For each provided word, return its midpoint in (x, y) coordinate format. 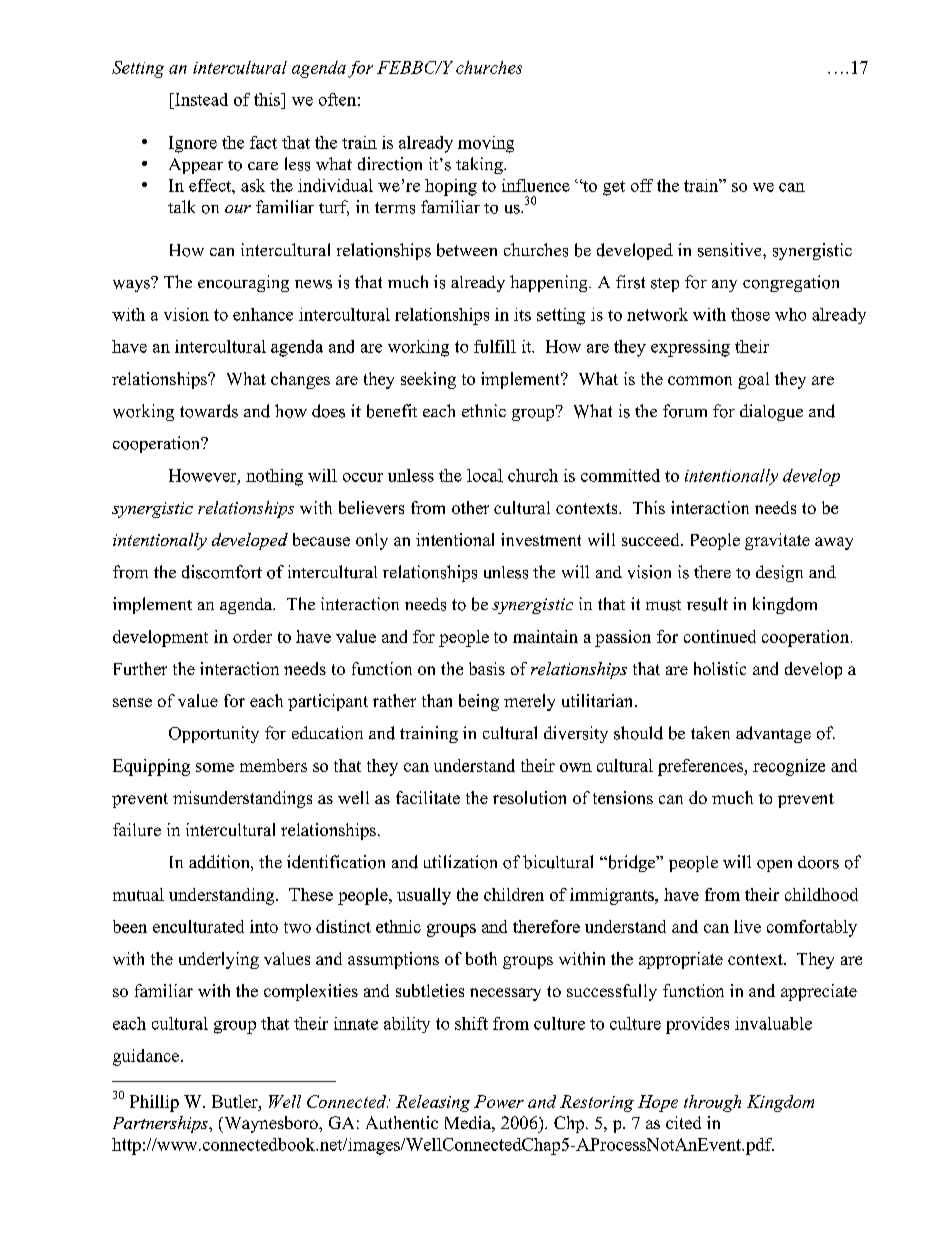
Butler (236, 1101)
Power (499, 1101)
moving (486, 144)
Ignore (193, 144)
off (642, 185)
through (712, 1103)
